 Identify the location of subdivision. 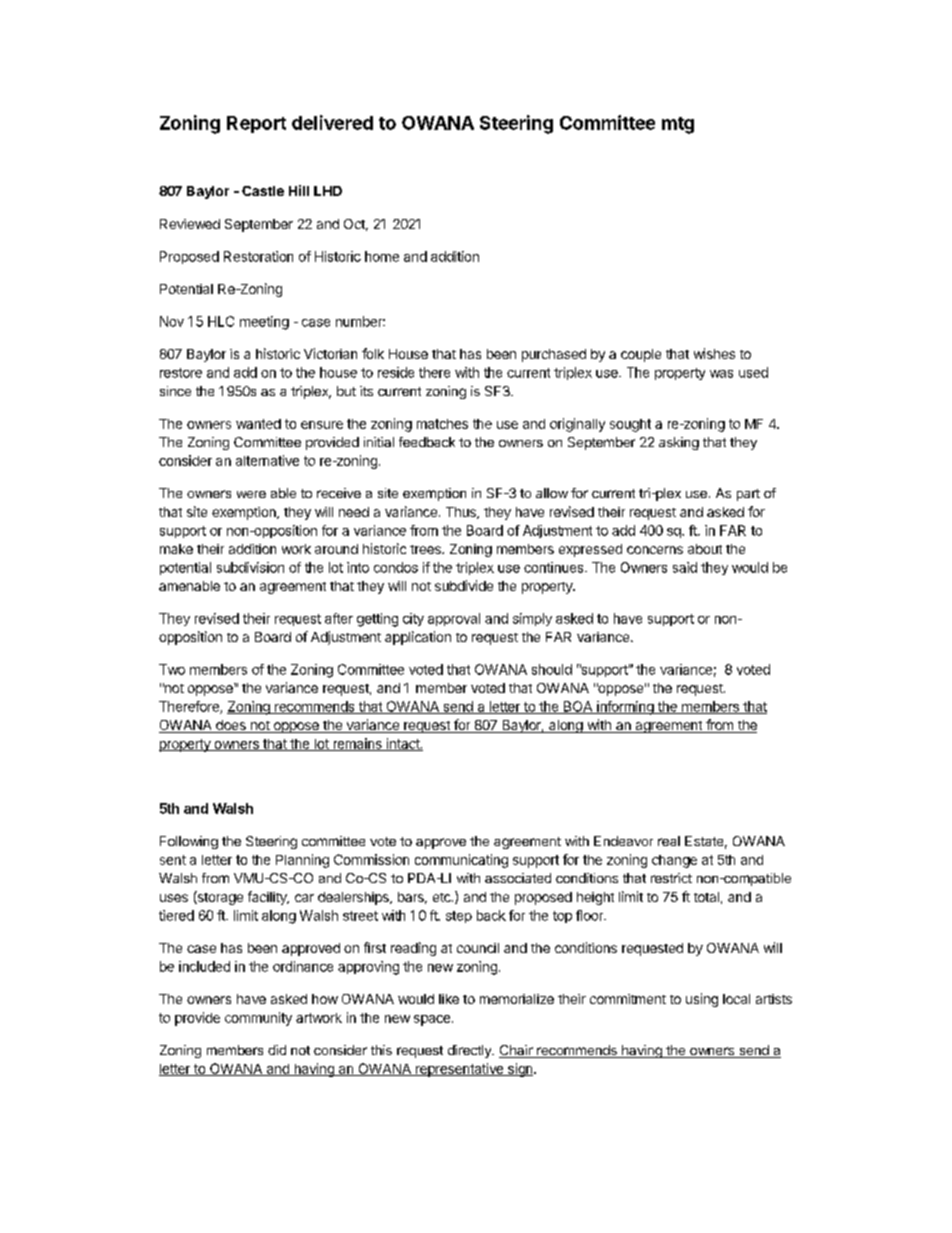
(250, 567).
